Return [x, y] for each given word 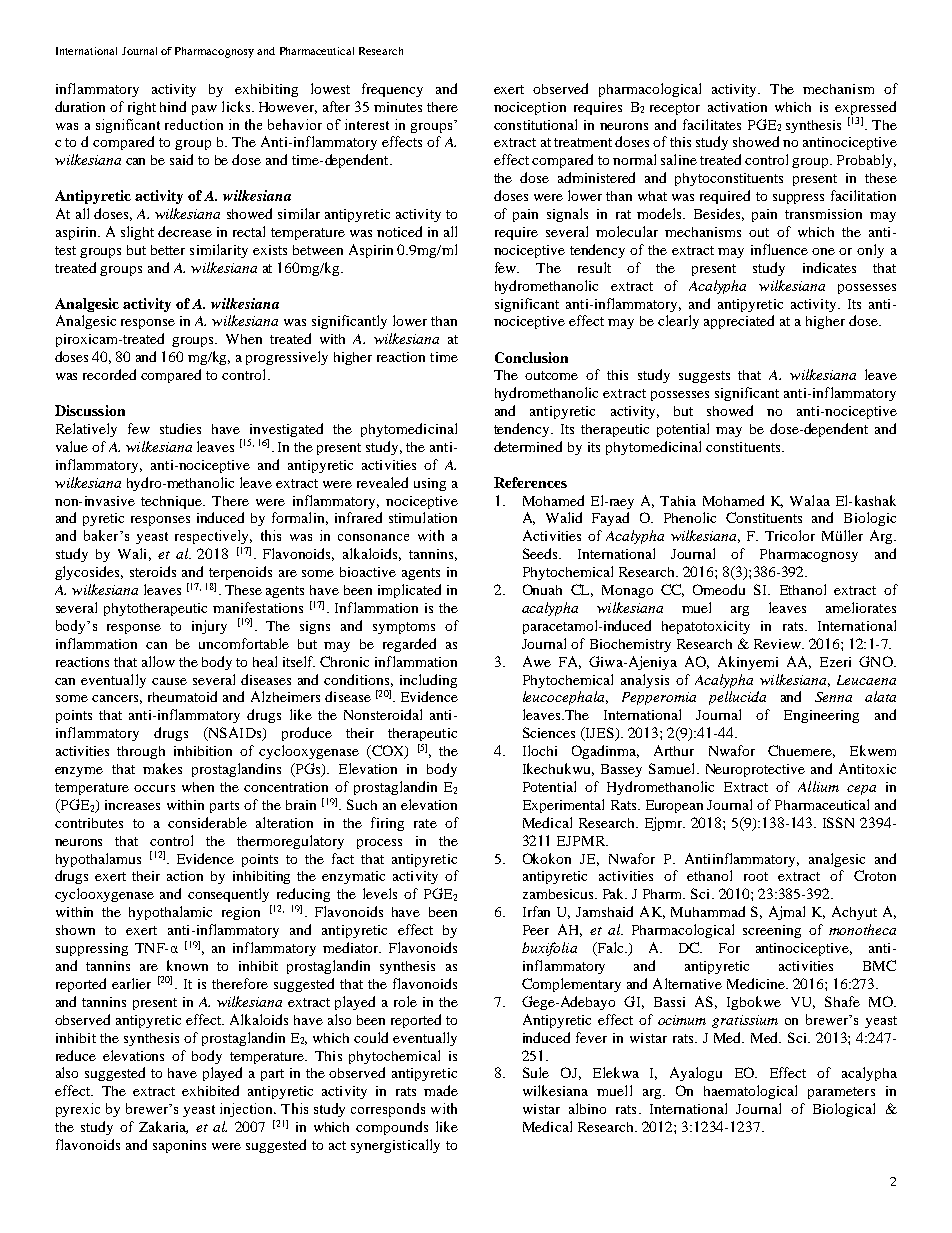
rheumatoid [182, 696]
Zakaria [163, 1127]
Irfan [536, 911]
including [428, 681]
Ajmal [787, 913]
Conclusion [531, 357]
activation [737, 107]
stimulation [423, 517]
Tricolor [790, 535]
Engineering [821, 716]
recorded [109, 374]
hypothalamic [170, 913]
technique [173, 502]
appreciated [739, 322]
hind [173, 106]
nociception [530, 108]
